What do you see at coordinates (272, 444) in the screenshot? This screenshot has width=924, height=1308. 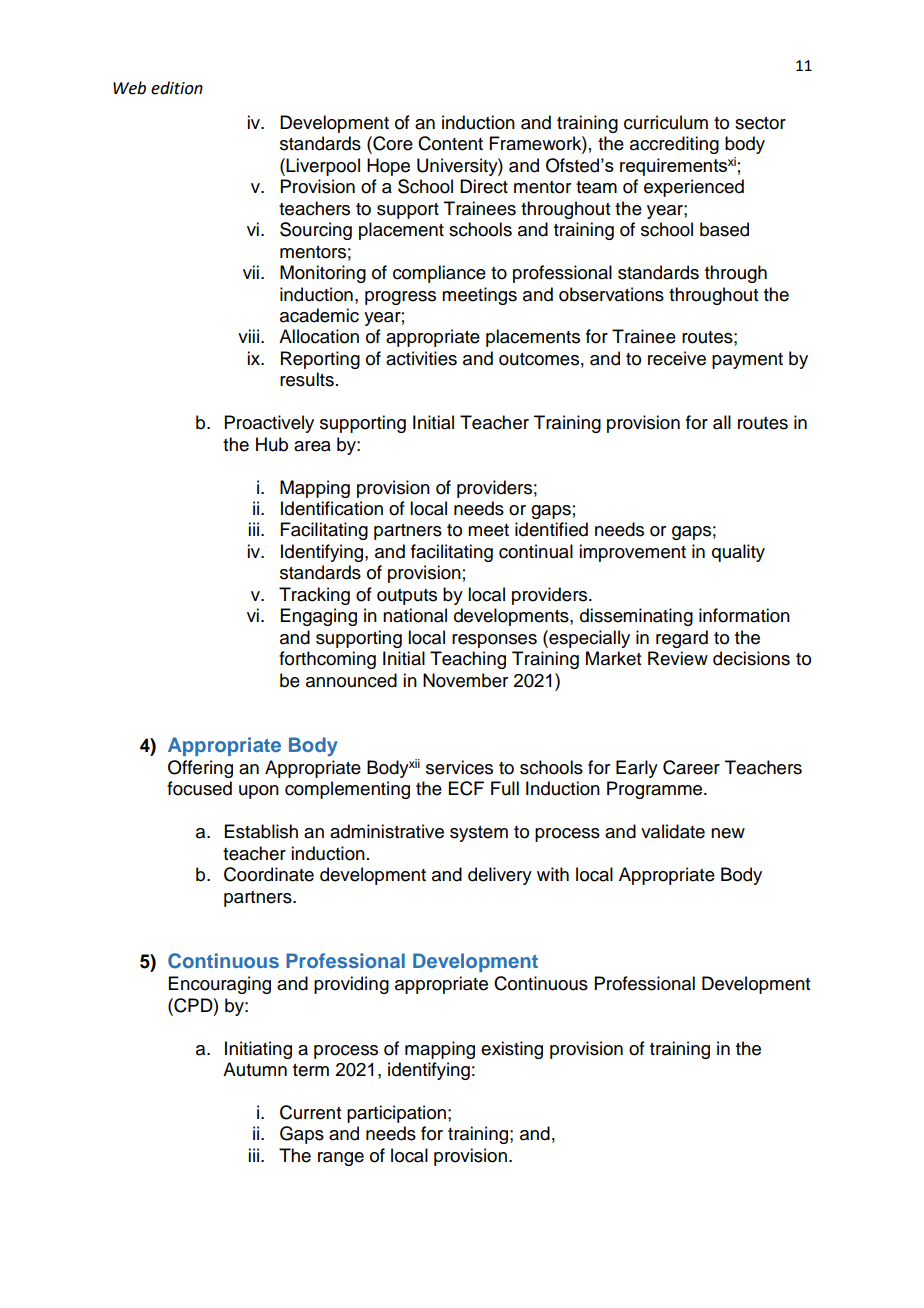 I see `Hub` at bounding box center [272, 444].
